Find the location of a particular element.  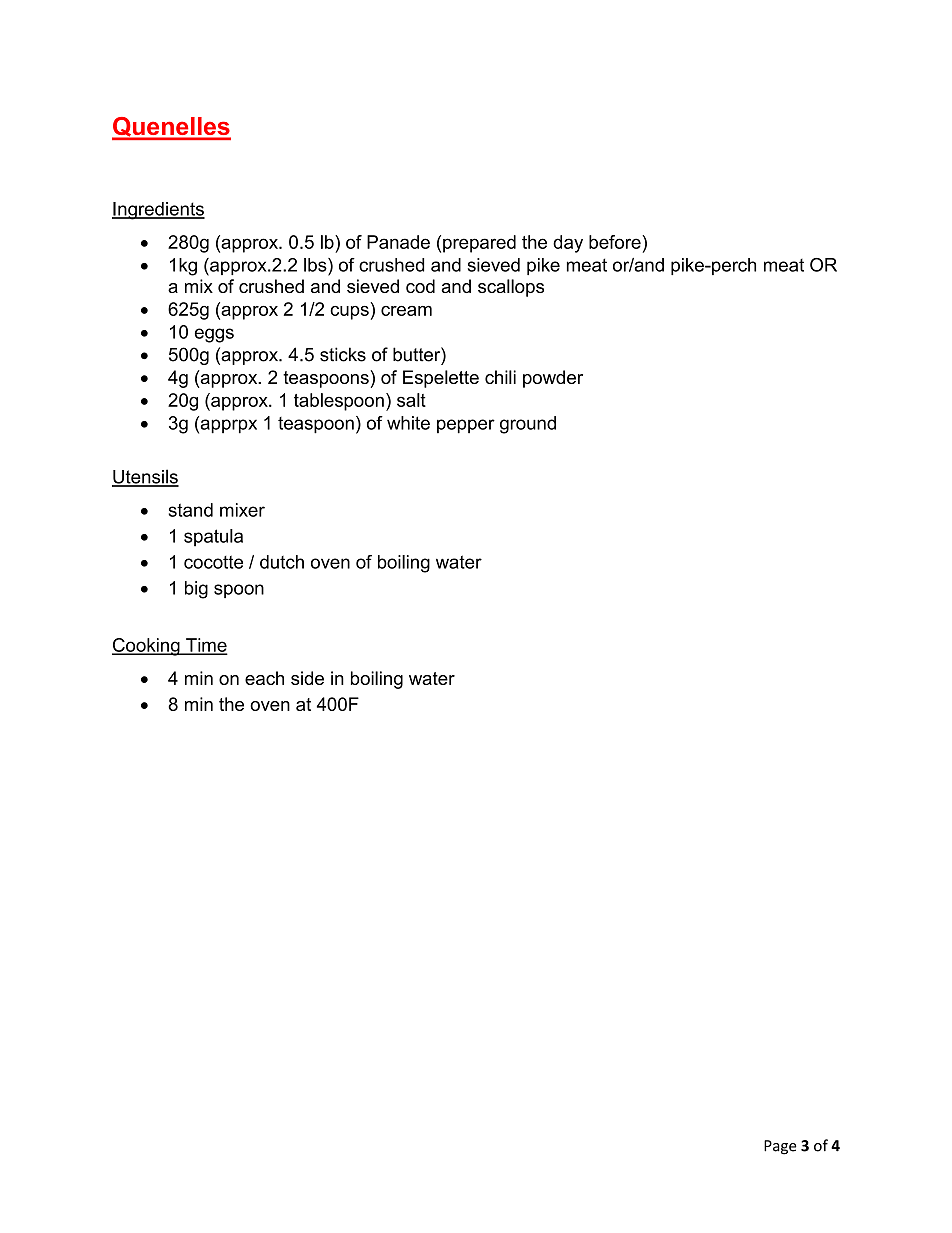

Ingredients is located at coordinates (158, 211).
